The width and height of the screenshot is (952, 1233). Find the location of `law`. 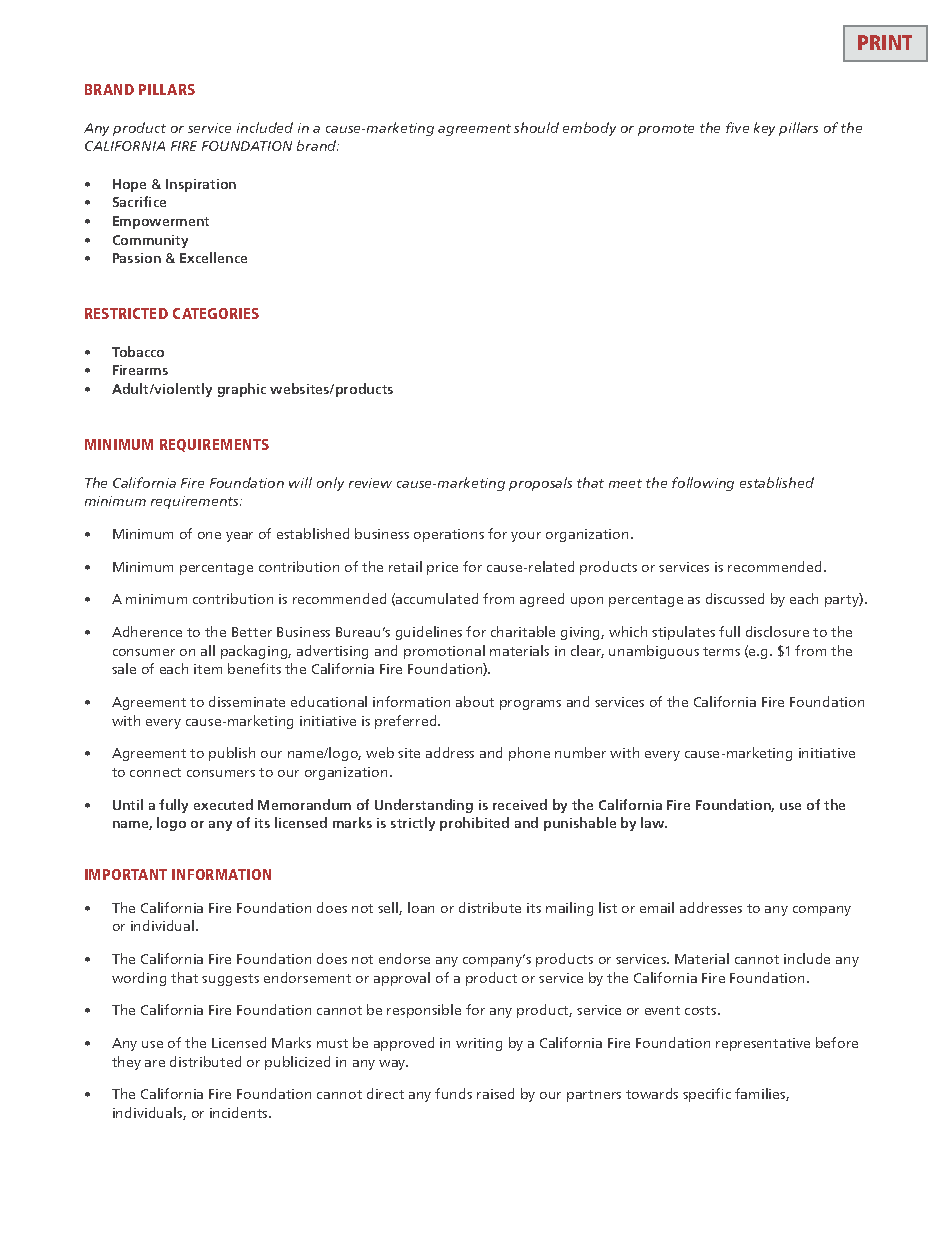

law is located at coordinates (654, 822).
